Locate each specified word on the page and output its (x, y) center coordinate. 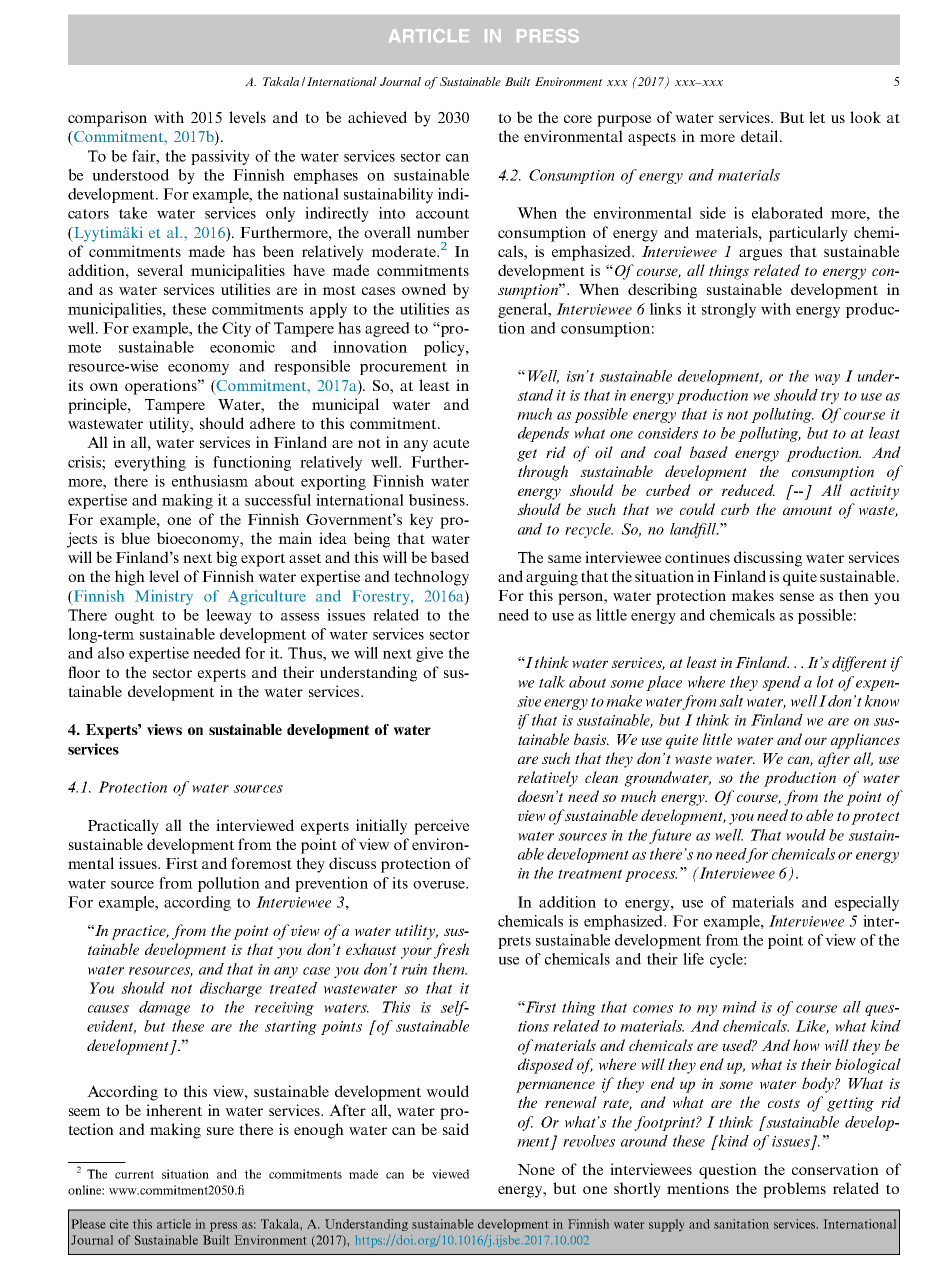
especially (867, 903)
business (438, 500)
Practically (123, 827)
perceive (441, 827)
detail (761, 136)
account (442, 214)
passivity (220, 157)
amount (807, 510)
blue (135, 538)
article (174, 1224)
